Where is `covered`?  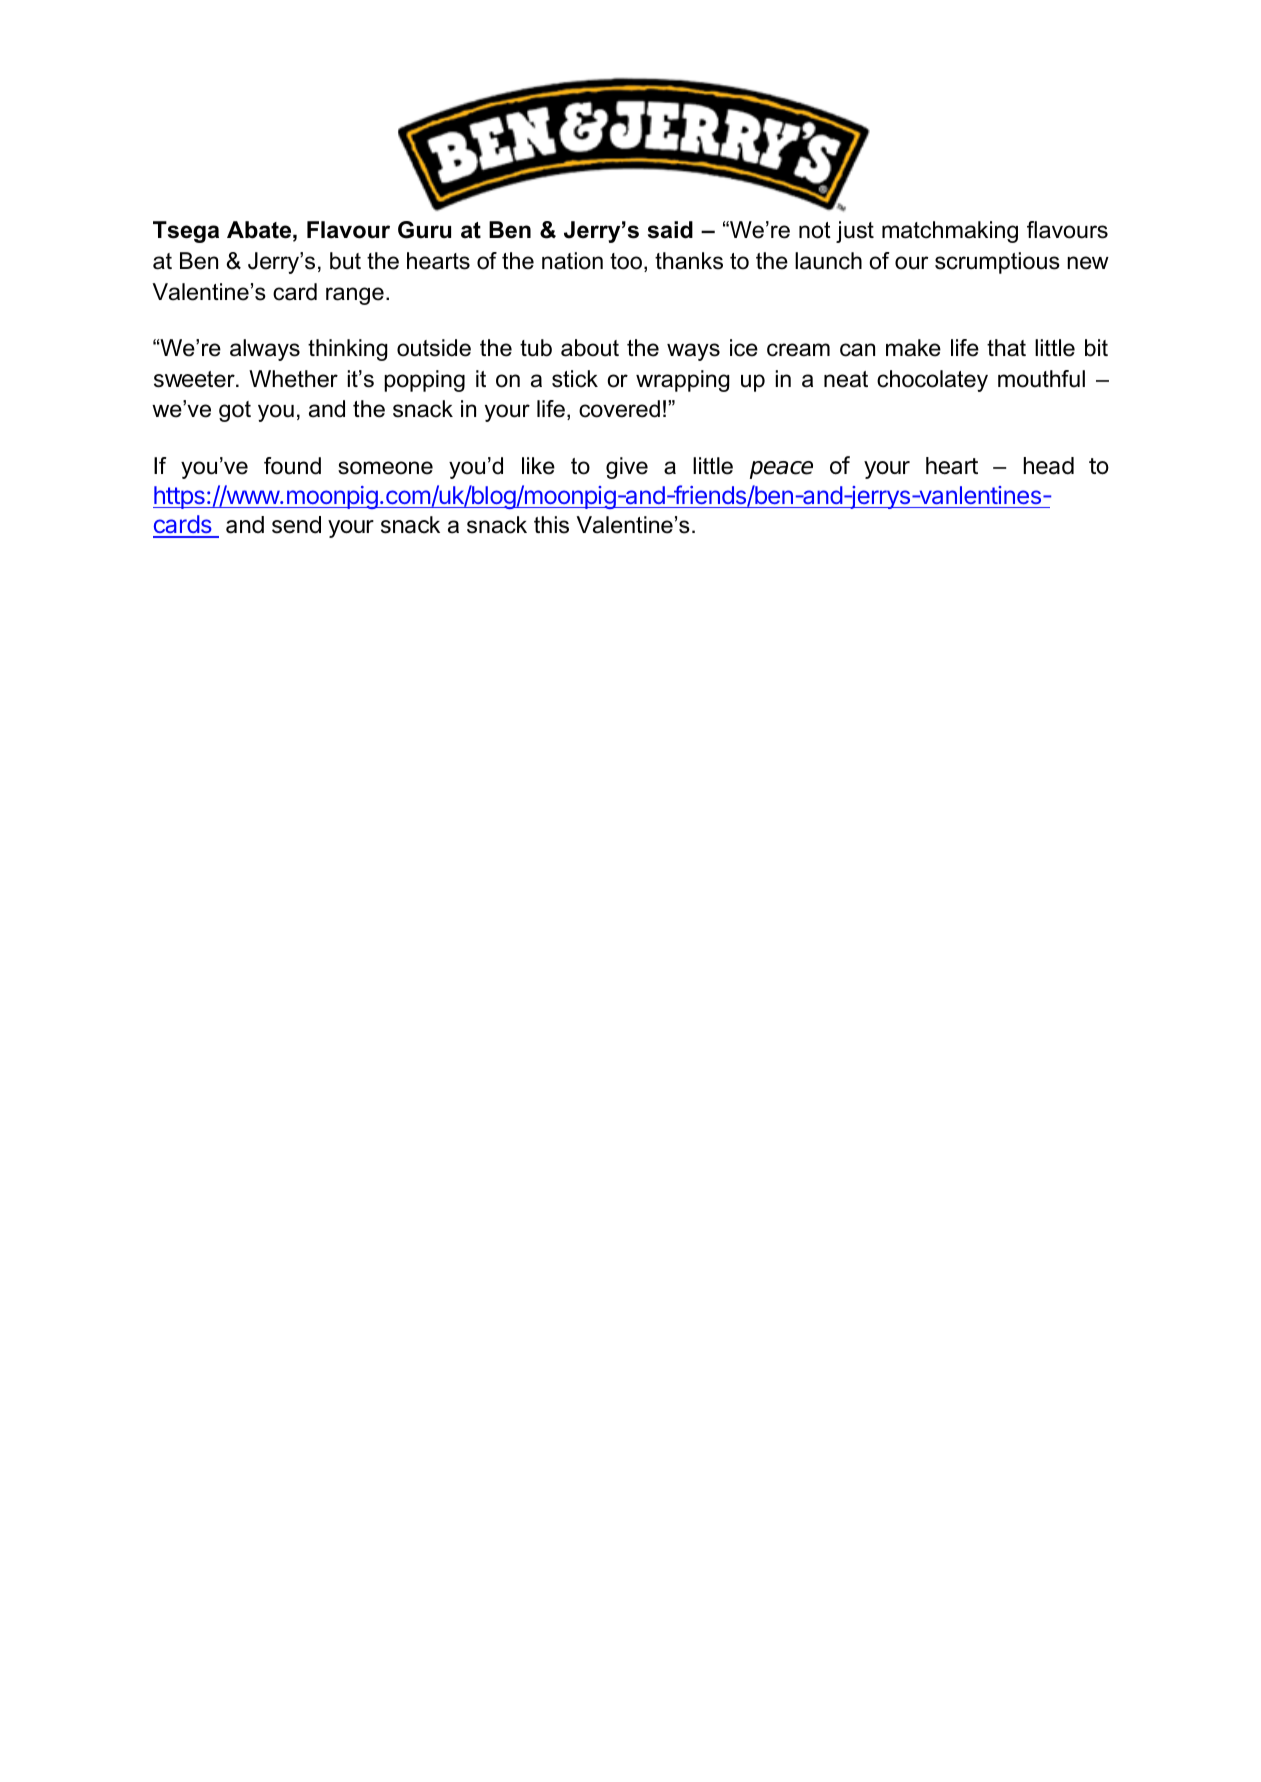 covered is located at coordinates (619, 409).
